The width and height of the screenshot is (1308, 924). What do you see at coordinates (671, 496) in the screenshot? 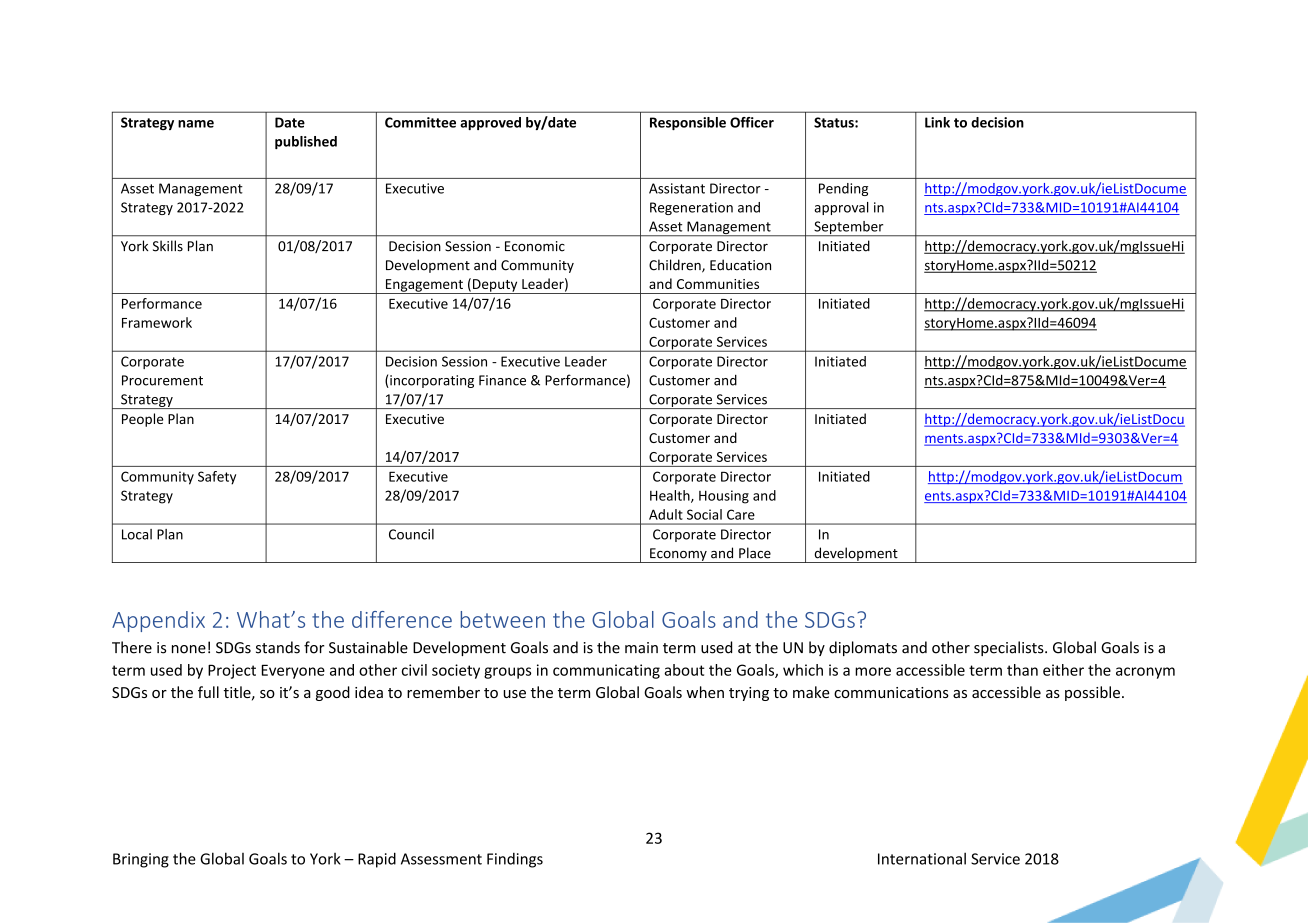
I see `Health` at bounding box center [671, 496].
